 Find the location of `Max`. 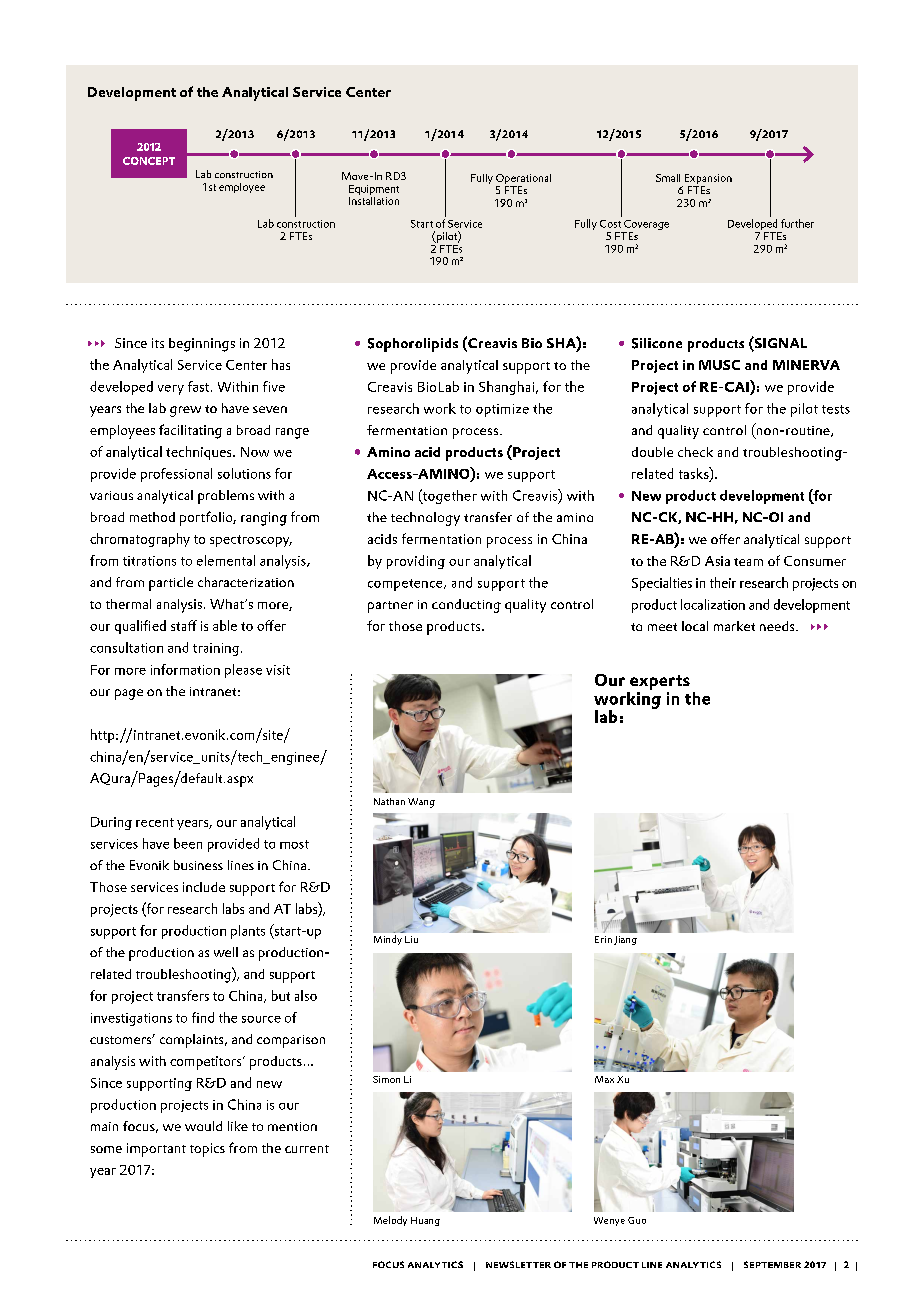

Max is located at coordinates (604, 1079).
